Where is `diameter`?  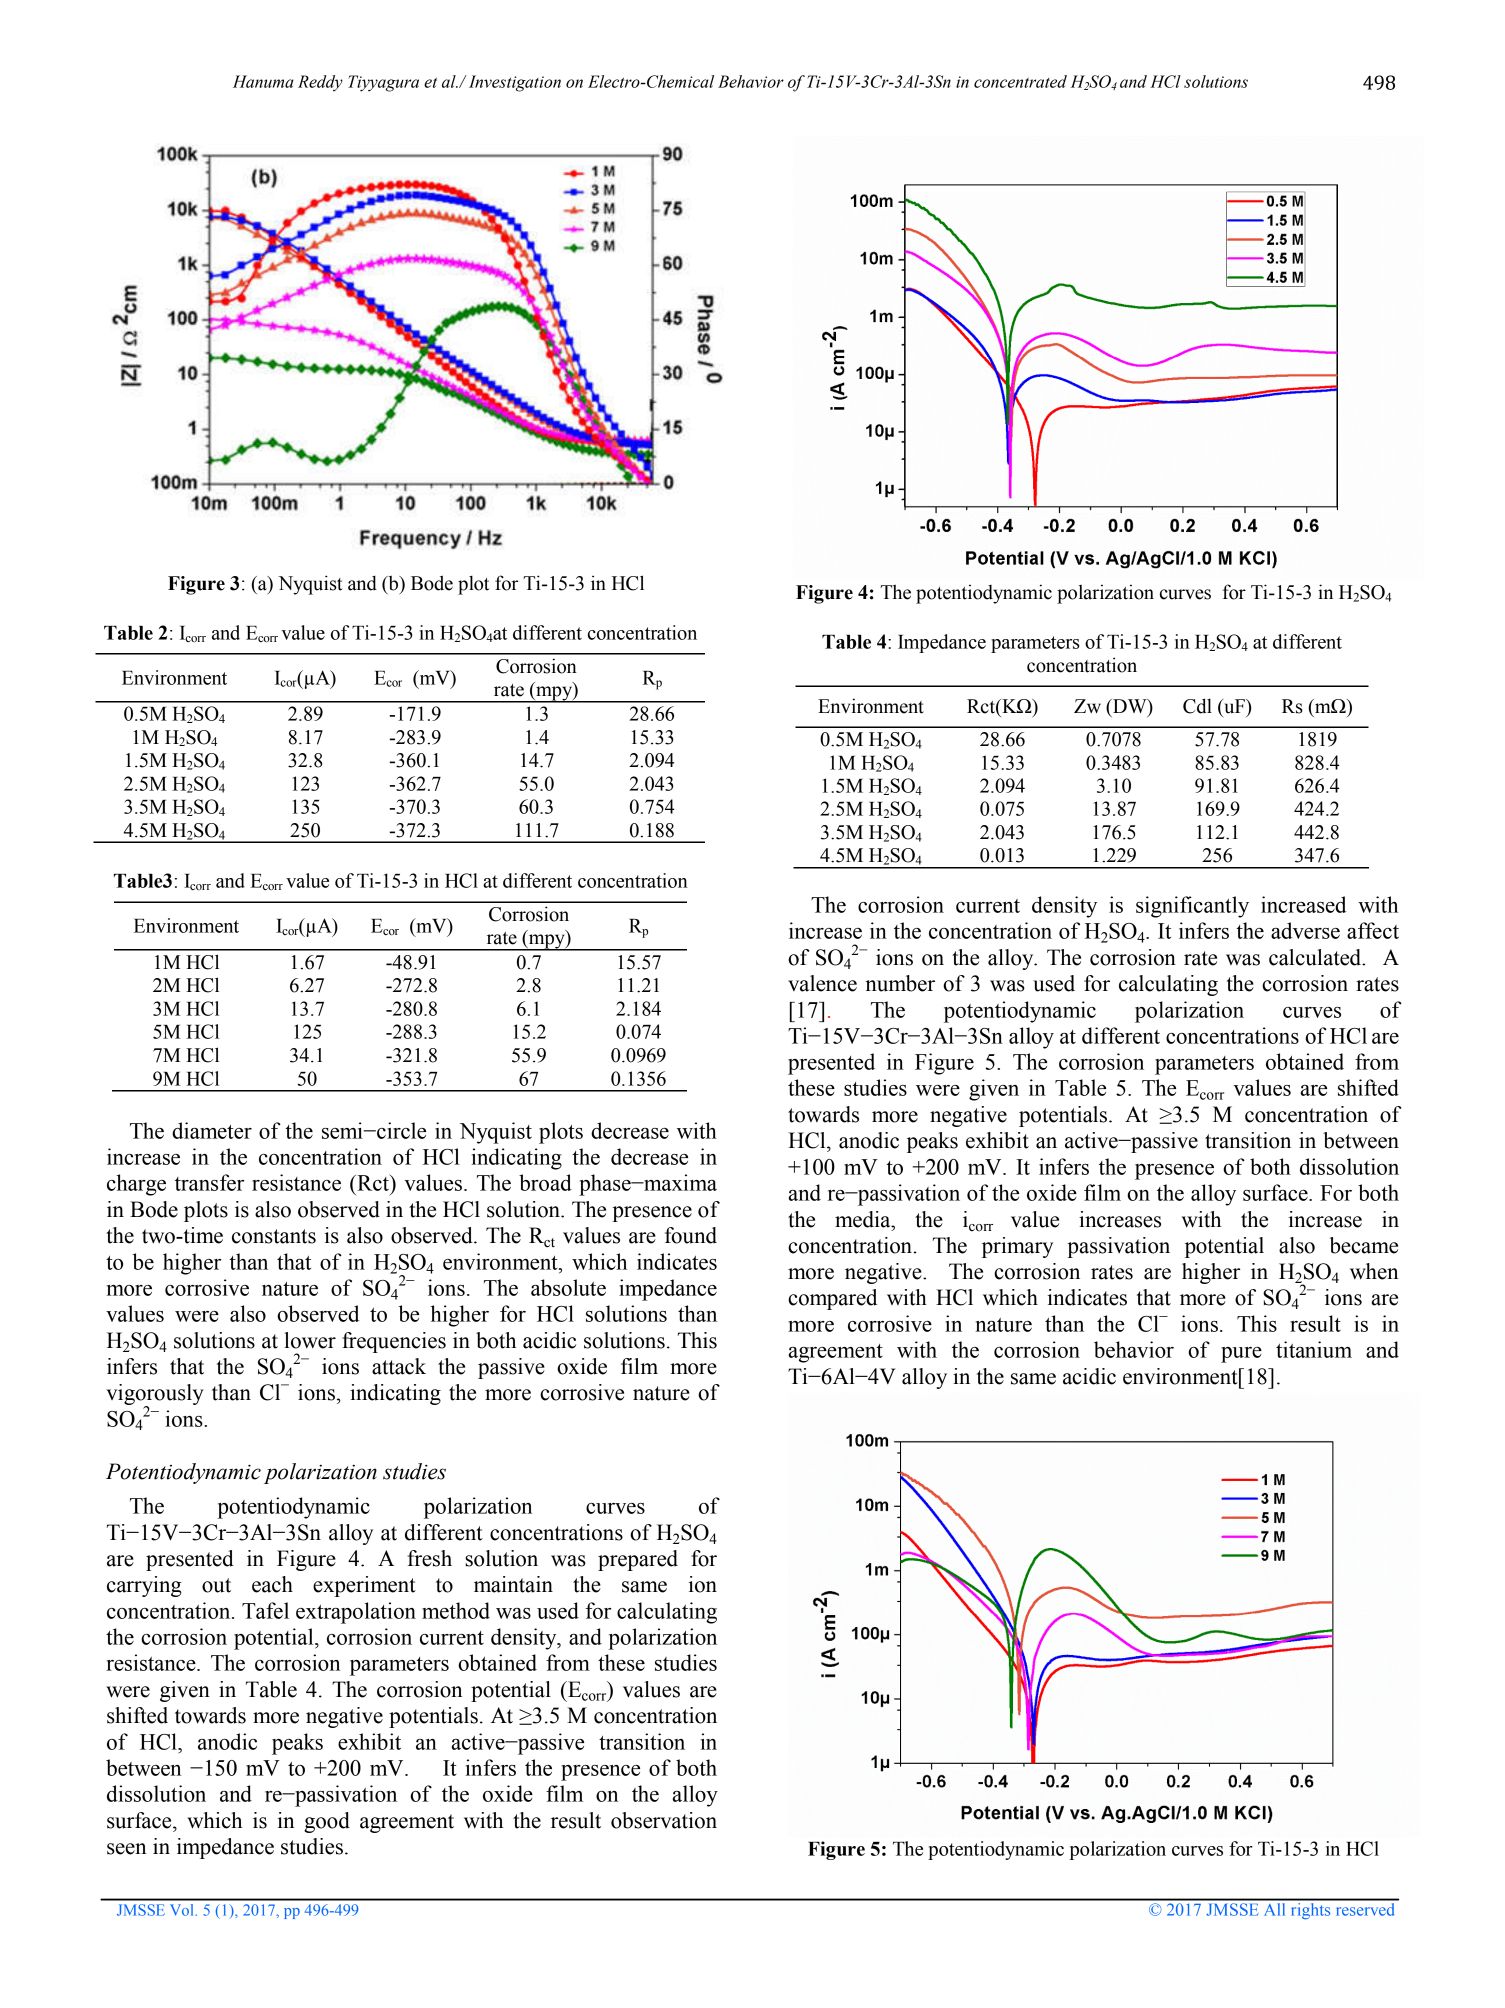
diameter is located at coordinates (212, 1130).
